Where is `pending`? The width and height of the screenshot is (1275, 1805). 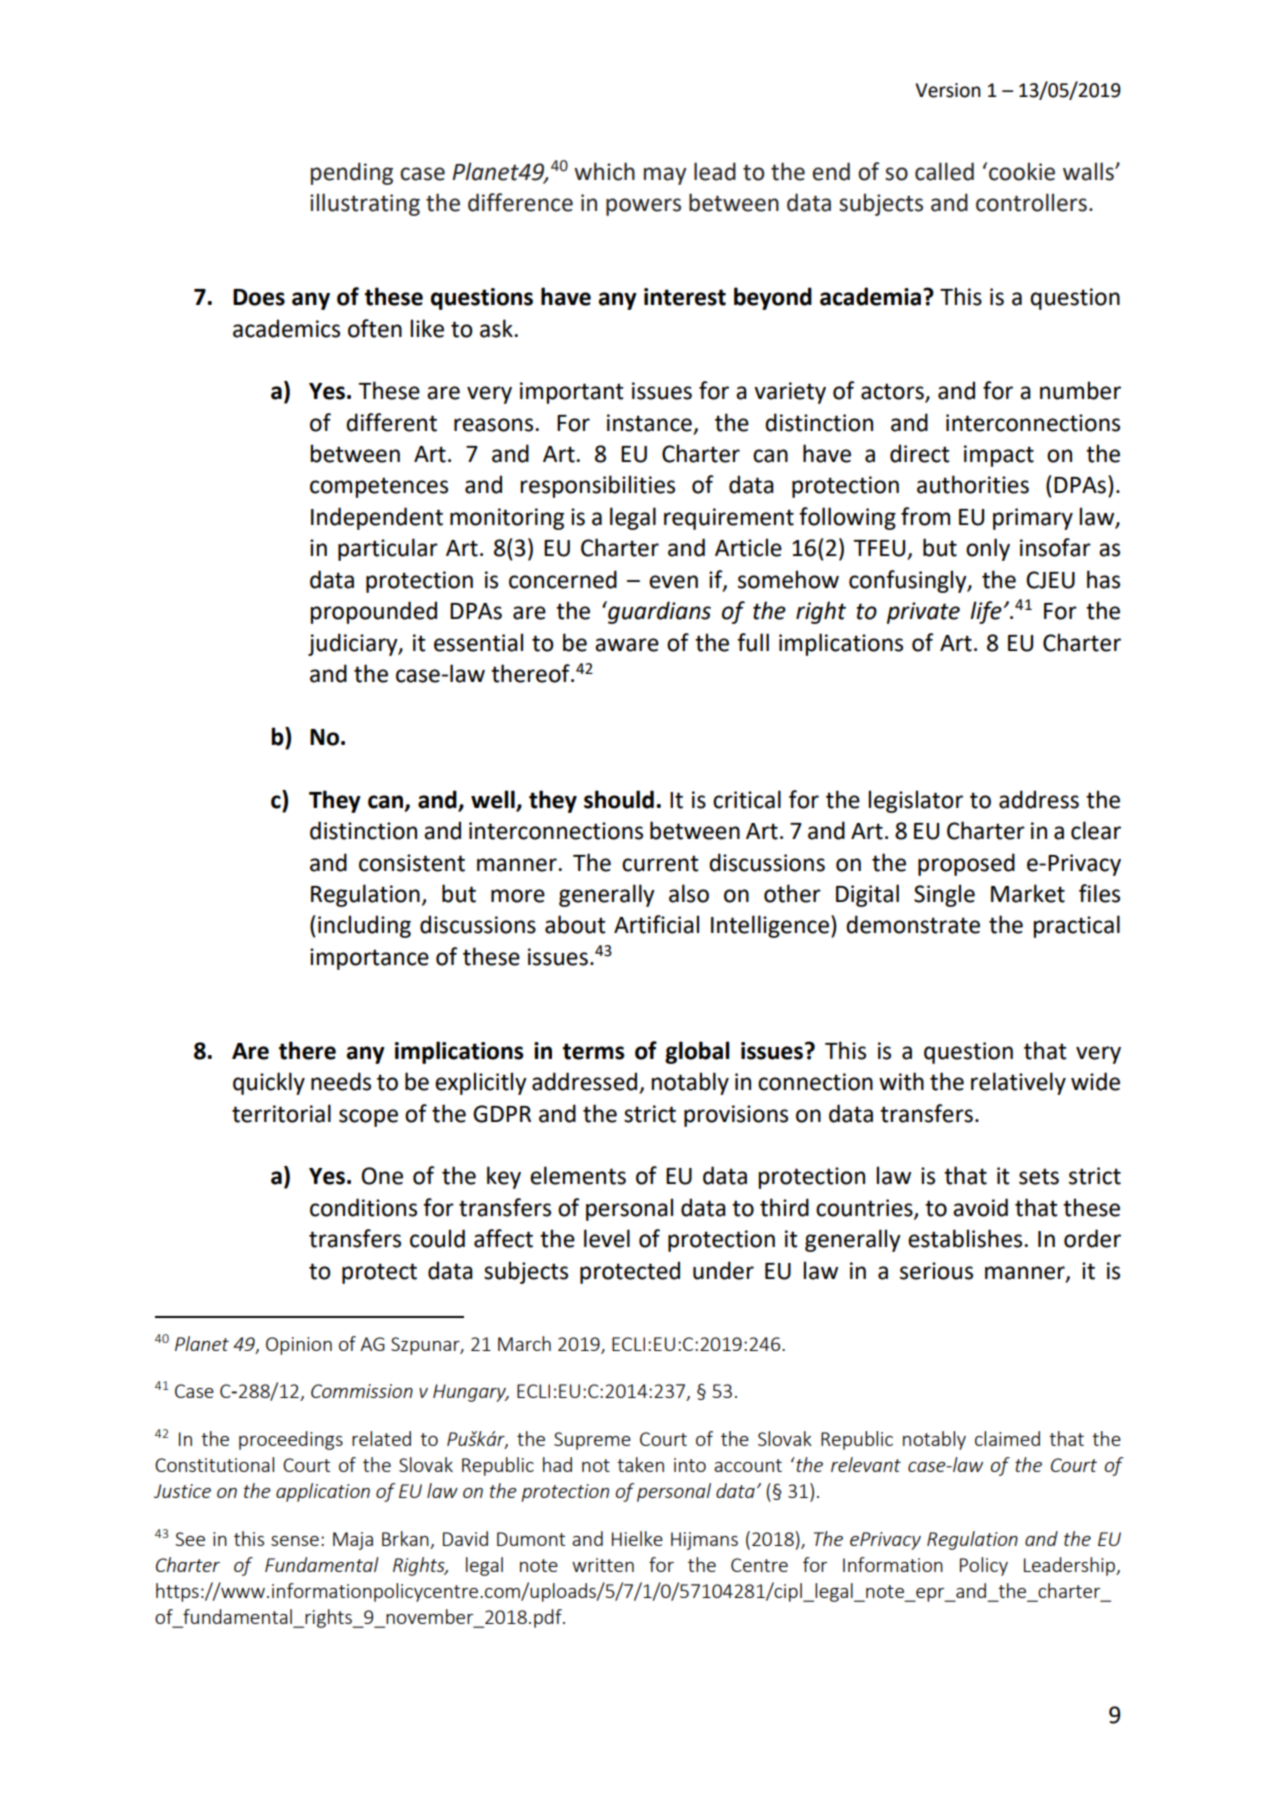 pending is located at coordinates (352, 173).
